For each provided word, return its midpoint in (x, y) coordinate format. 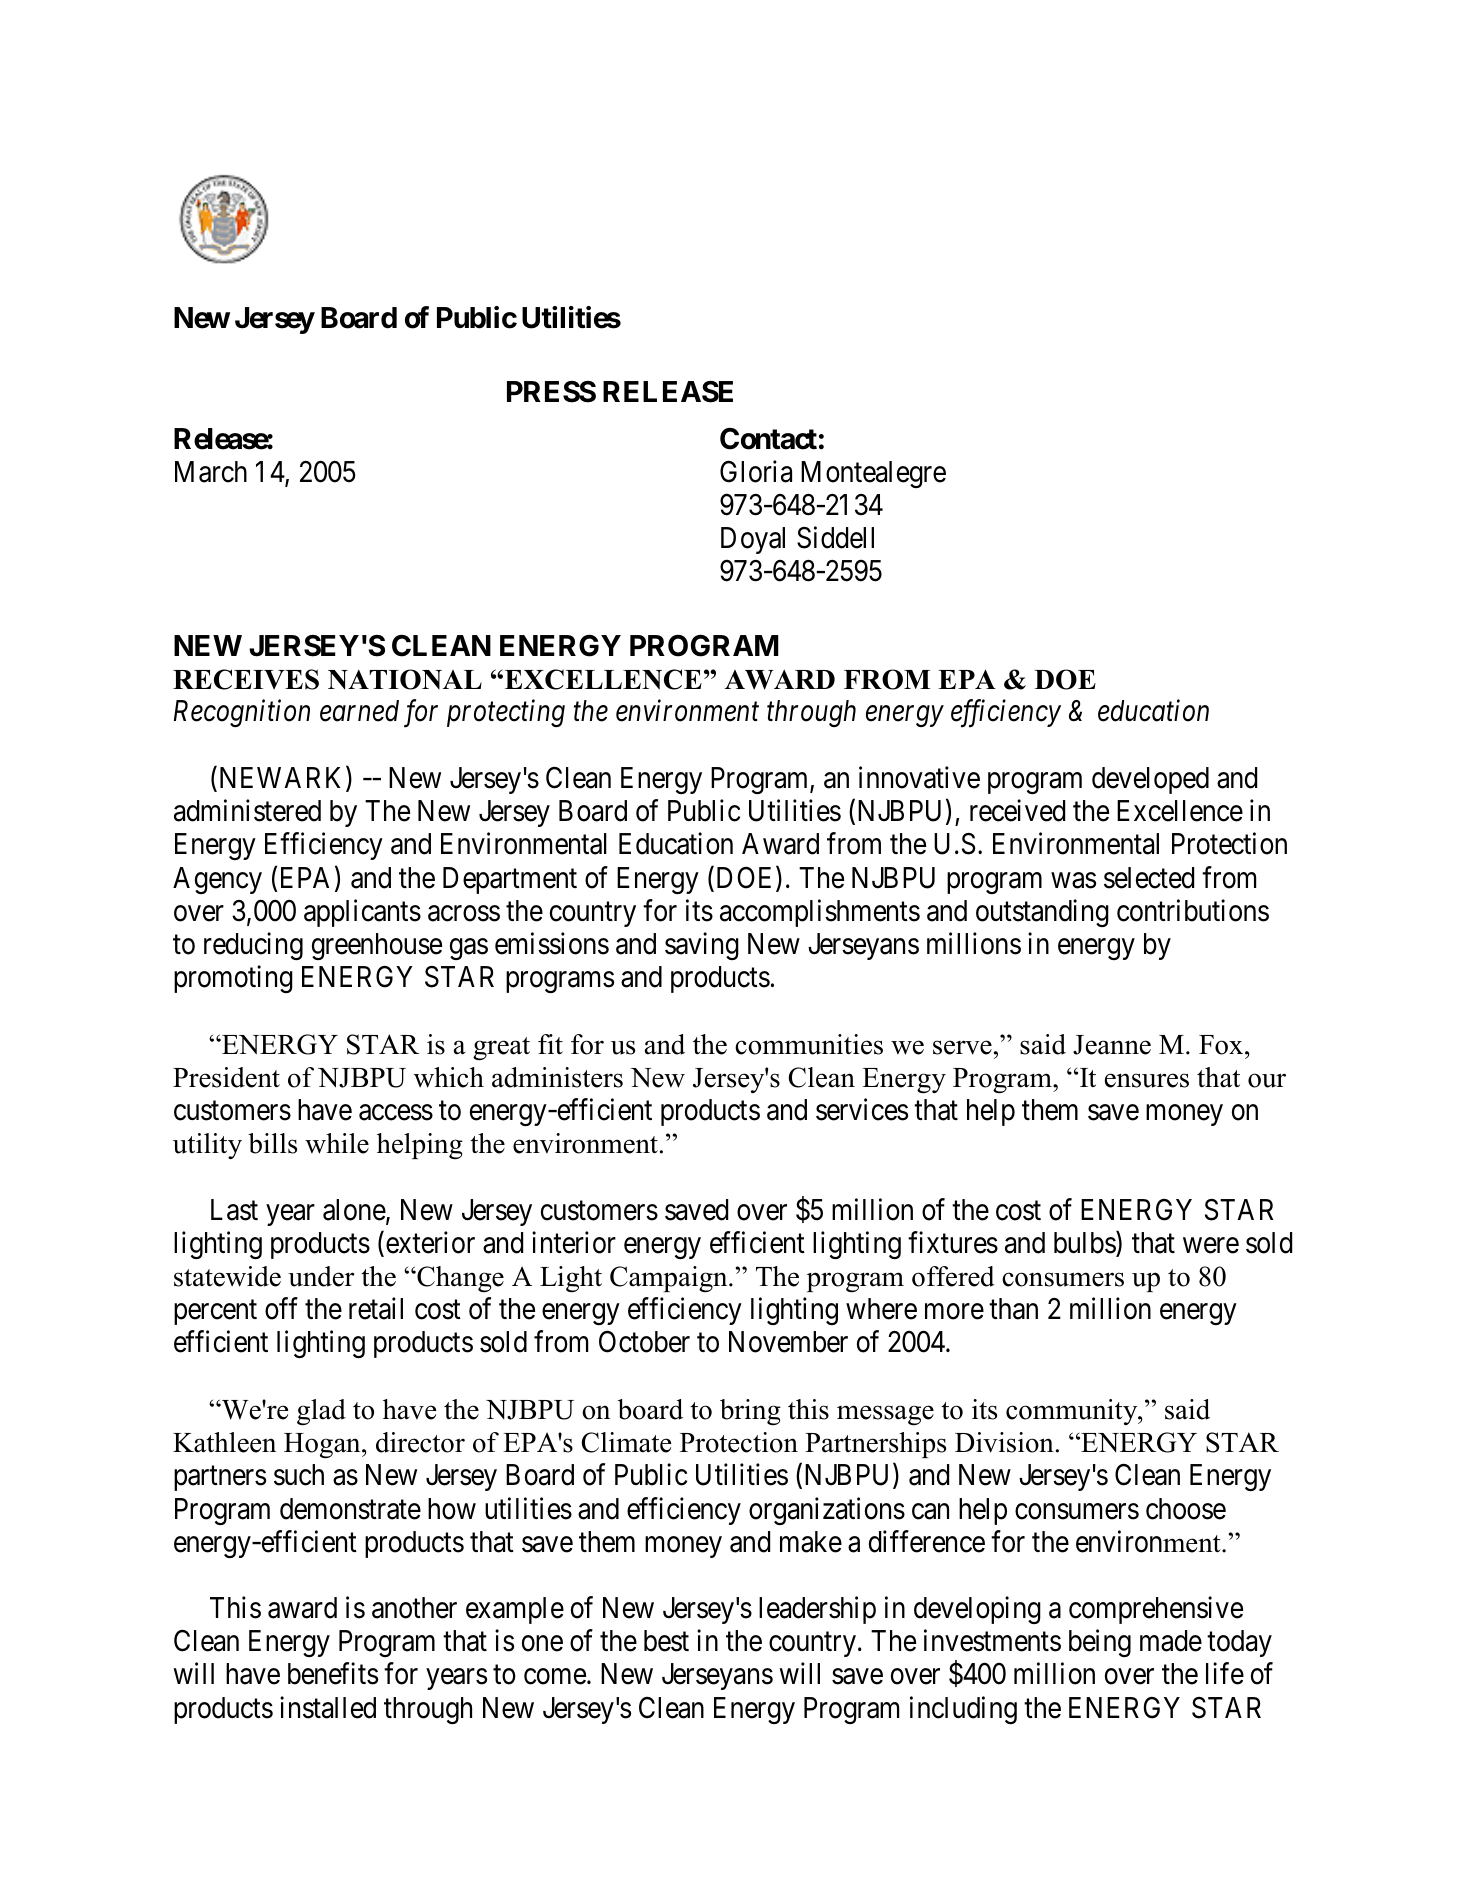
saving (702, 946)
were (1211, 1246)
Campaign (670, 1279)
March (211, 472)
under (321, 1276)
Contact (768, 439)
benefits (333, 1674)
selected (1149, 878)
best (666, 1641)
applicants (362, 913)
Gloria (756, 471)
